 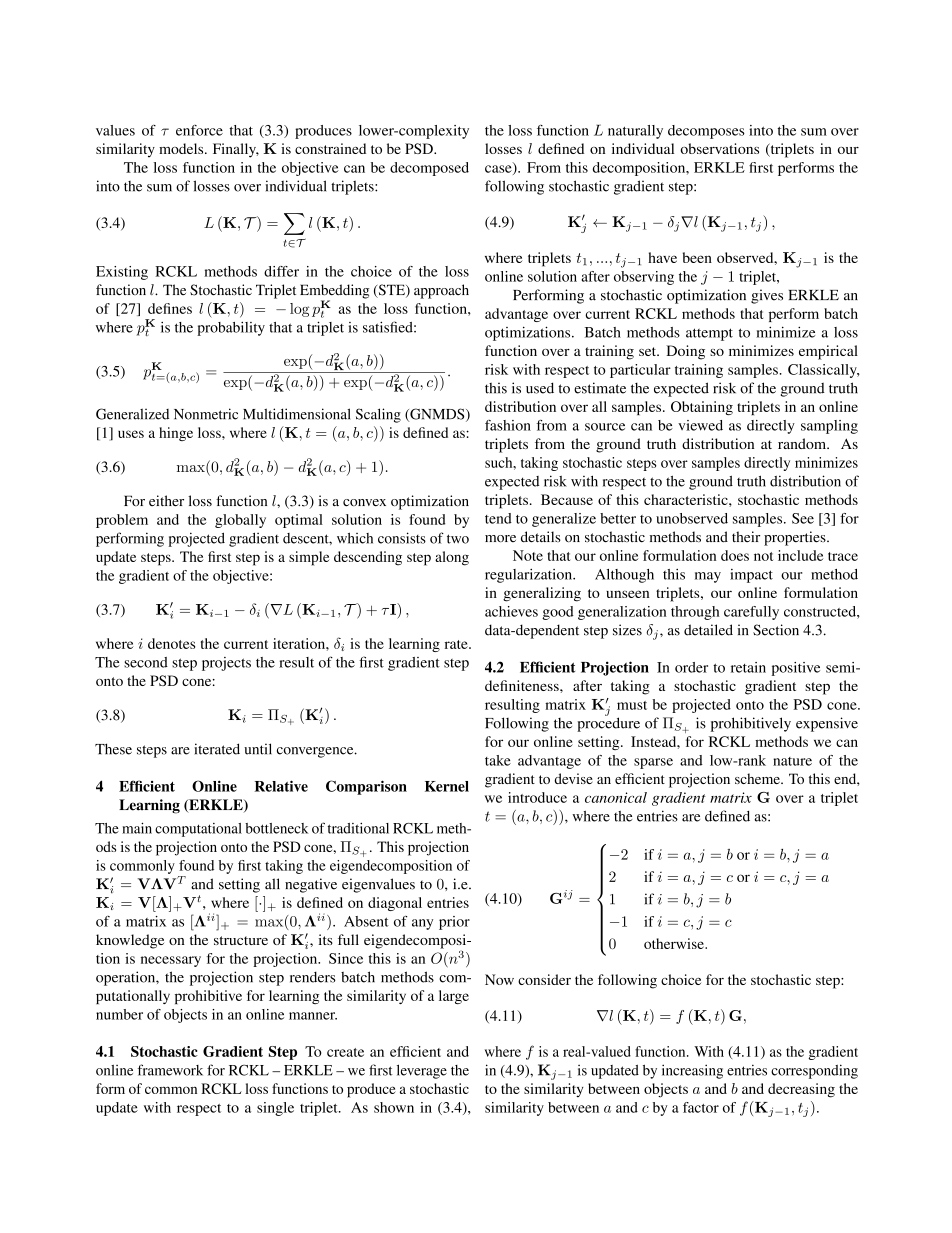 What do you see at coordinates (422, 1071) in the screenshot?
I see `leverage` at bounding box center [422, 1071].
